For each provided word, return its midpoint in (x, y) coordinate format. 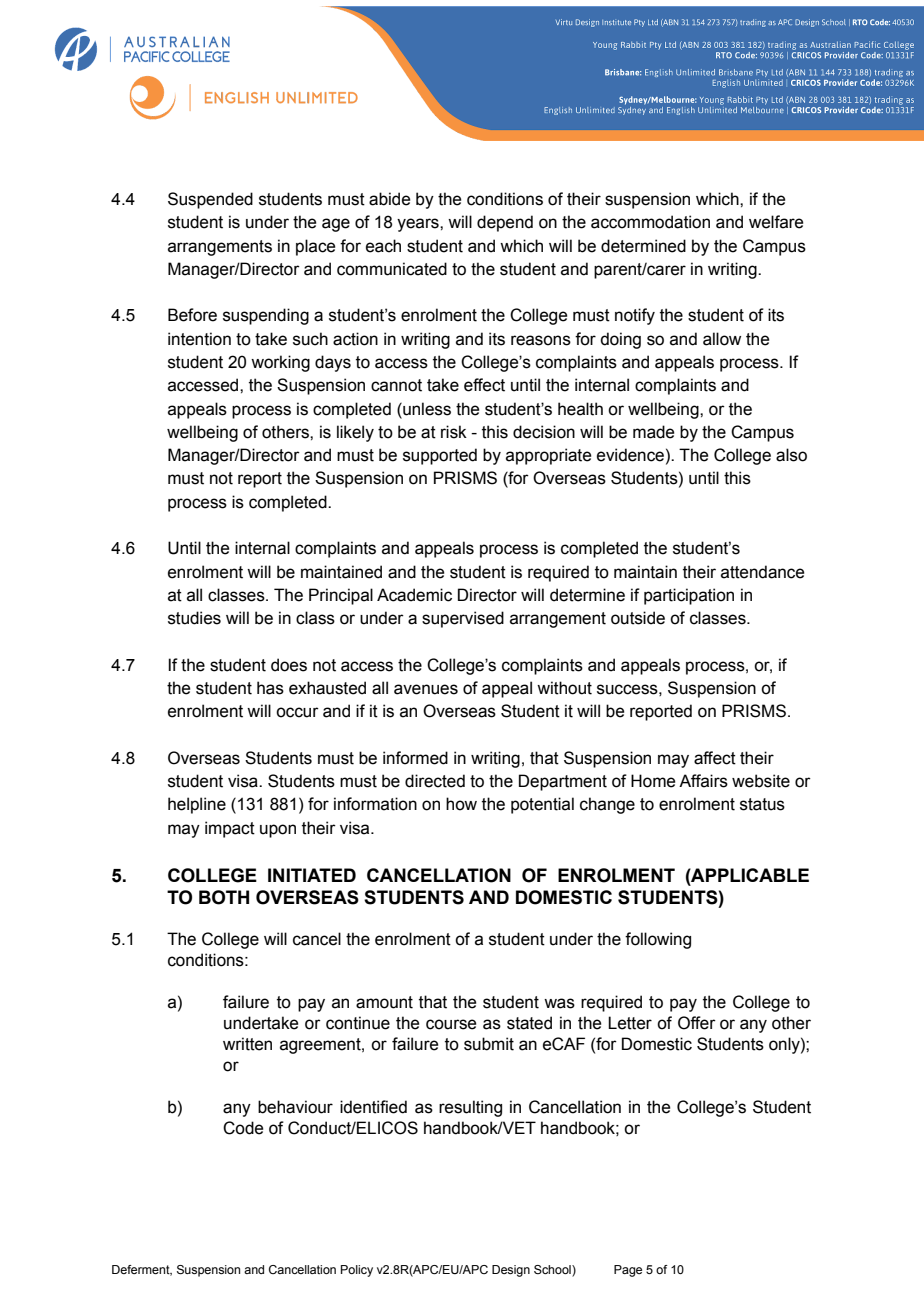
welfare (776, 222)
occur (297, 712)
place (315, 247)
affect (715, 758)
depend (505, 223)
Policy (357, 1271)
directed (435, 781)
